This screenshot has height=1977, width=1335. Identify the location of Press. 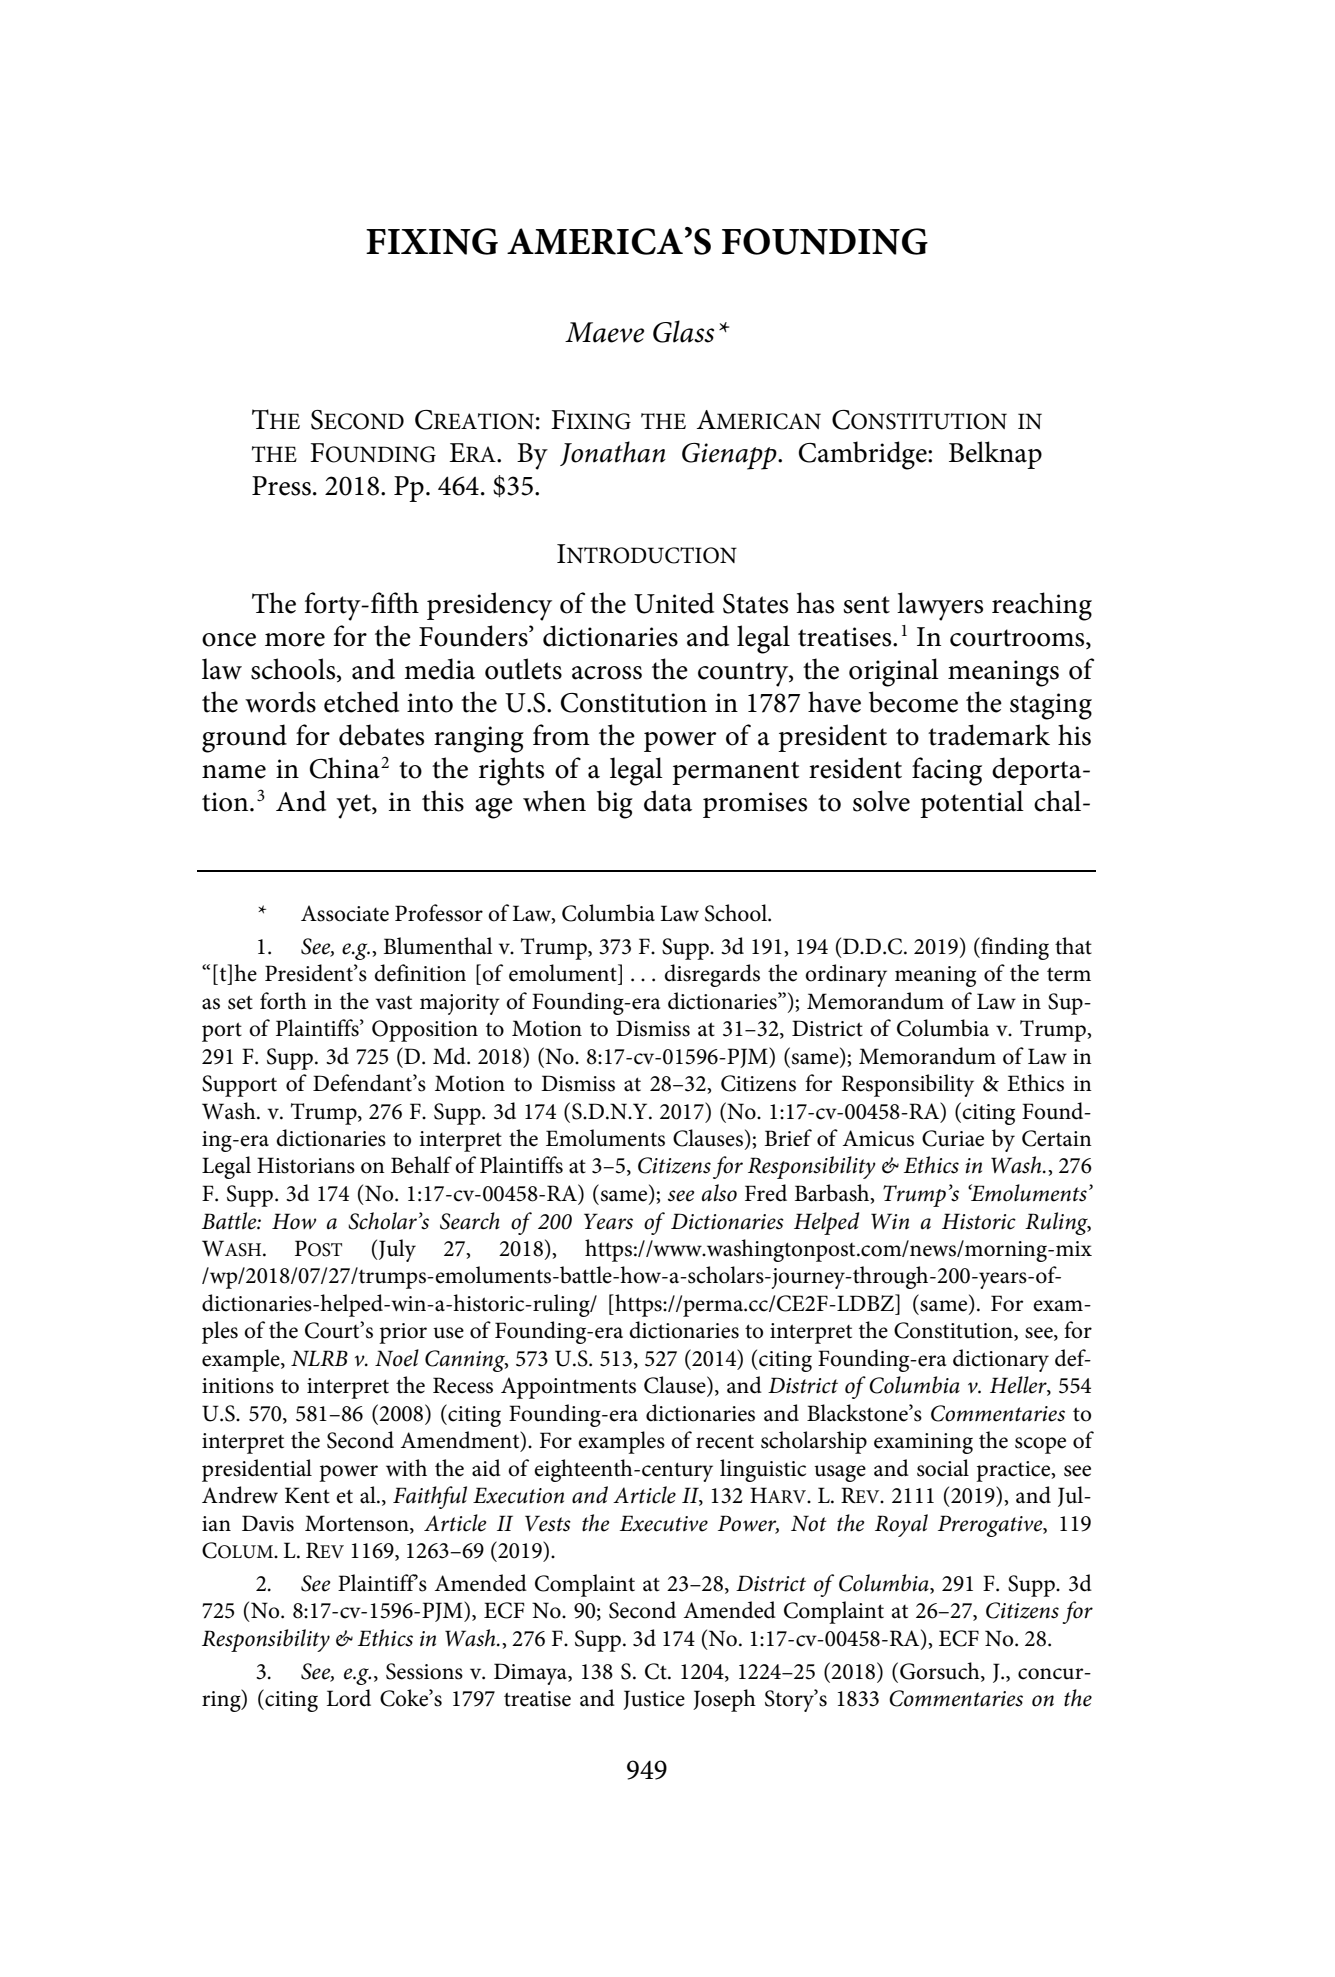
(281, 486).
